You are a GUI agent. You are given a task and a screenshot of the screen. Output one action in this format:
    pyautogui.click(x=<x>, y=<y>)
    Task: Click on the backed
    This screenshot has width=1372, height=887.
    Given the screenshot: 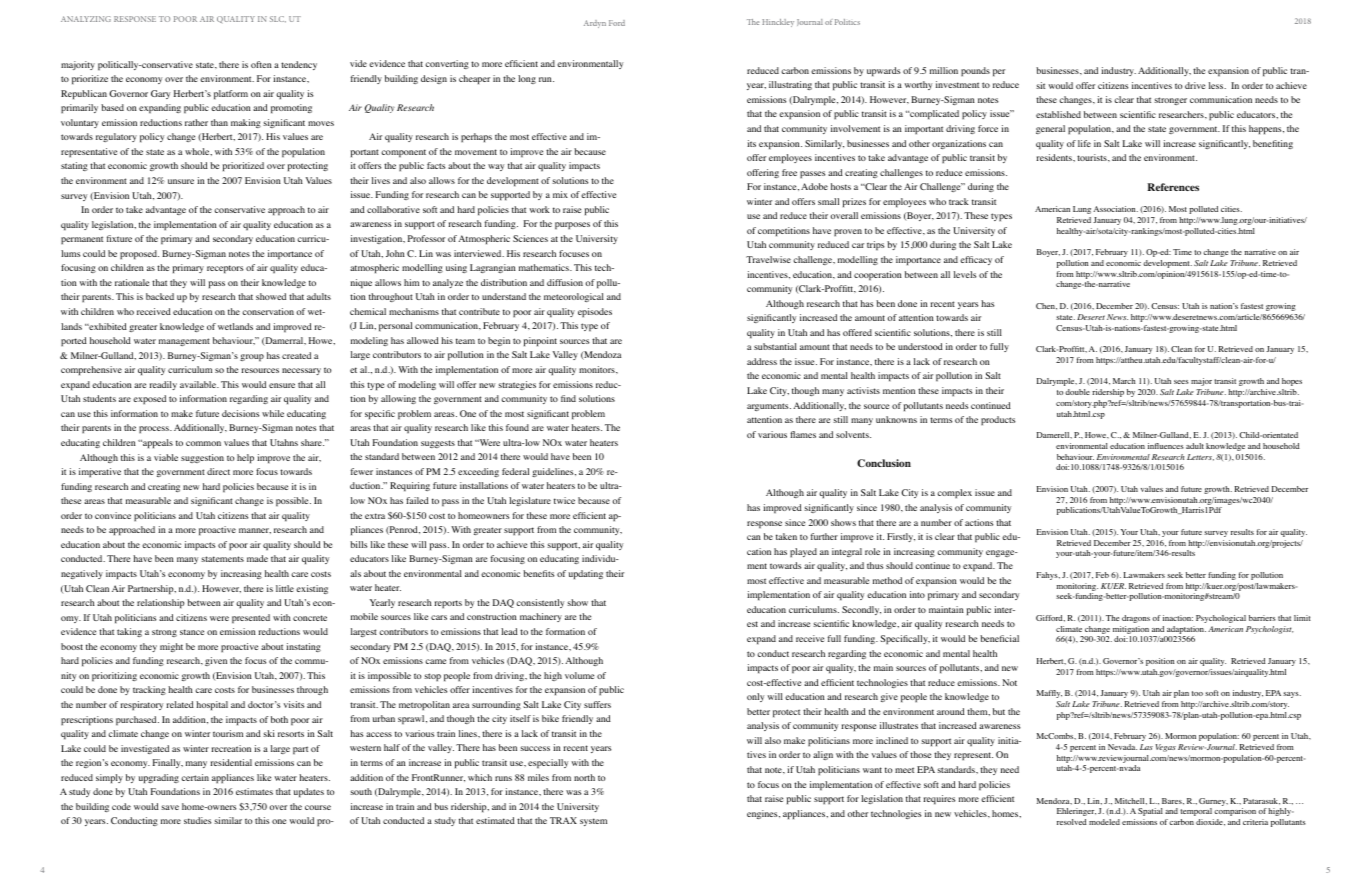 What is the action you would take?
    pyautogui.click(x=160, y=296)
